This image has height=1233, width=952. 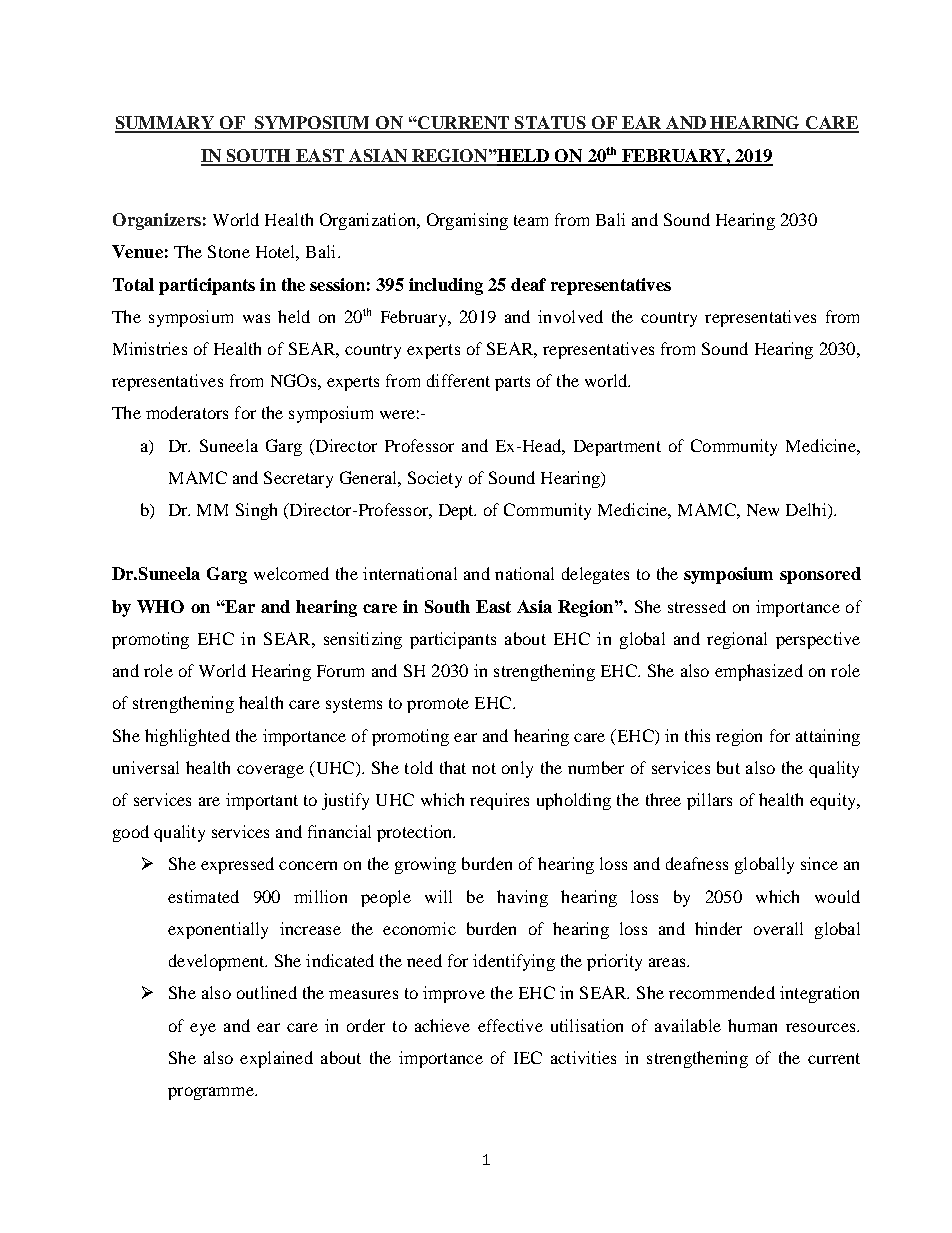 What do you see at coordinates (528, 1057) in the image?
I see `IEC` at bounding box center [528, 1057].
